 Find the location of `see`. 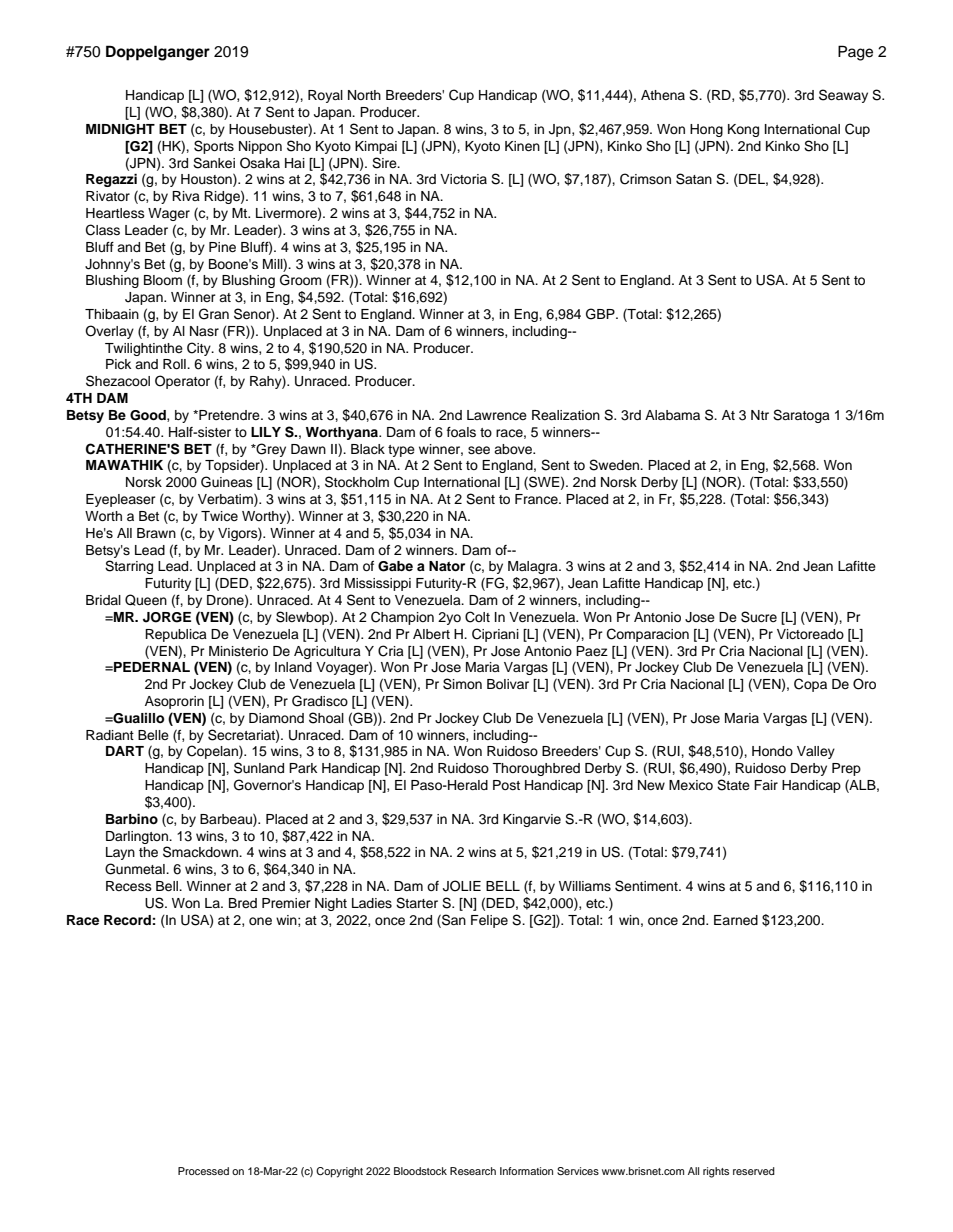

see is located at coordinates (479, 450).
